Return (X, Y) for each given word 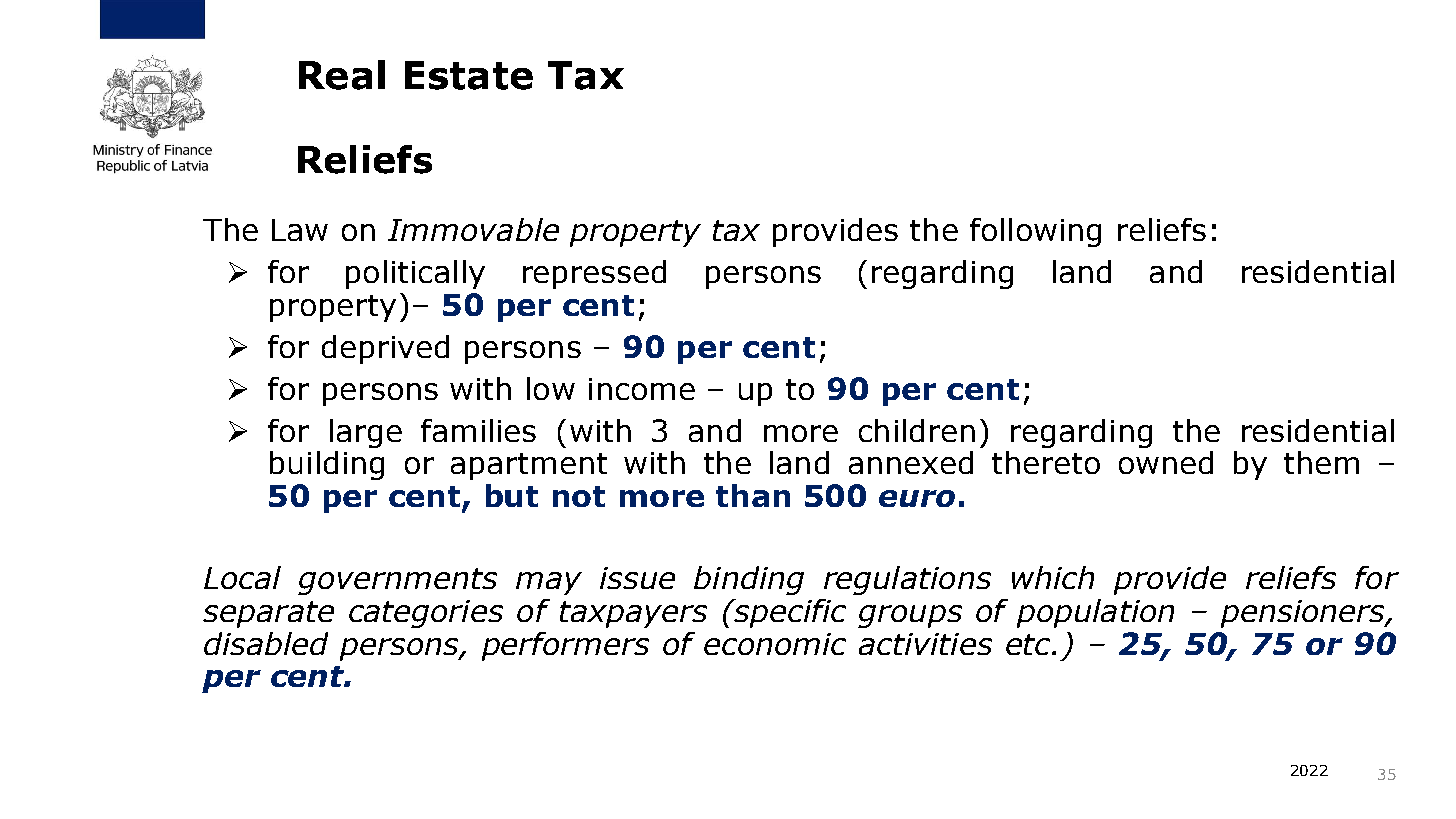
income (642, 389)
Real (342, 75)
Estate (469, 75)
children (917, 430)
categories (426, 614)
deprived (385, 349)
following (1035, 232)
